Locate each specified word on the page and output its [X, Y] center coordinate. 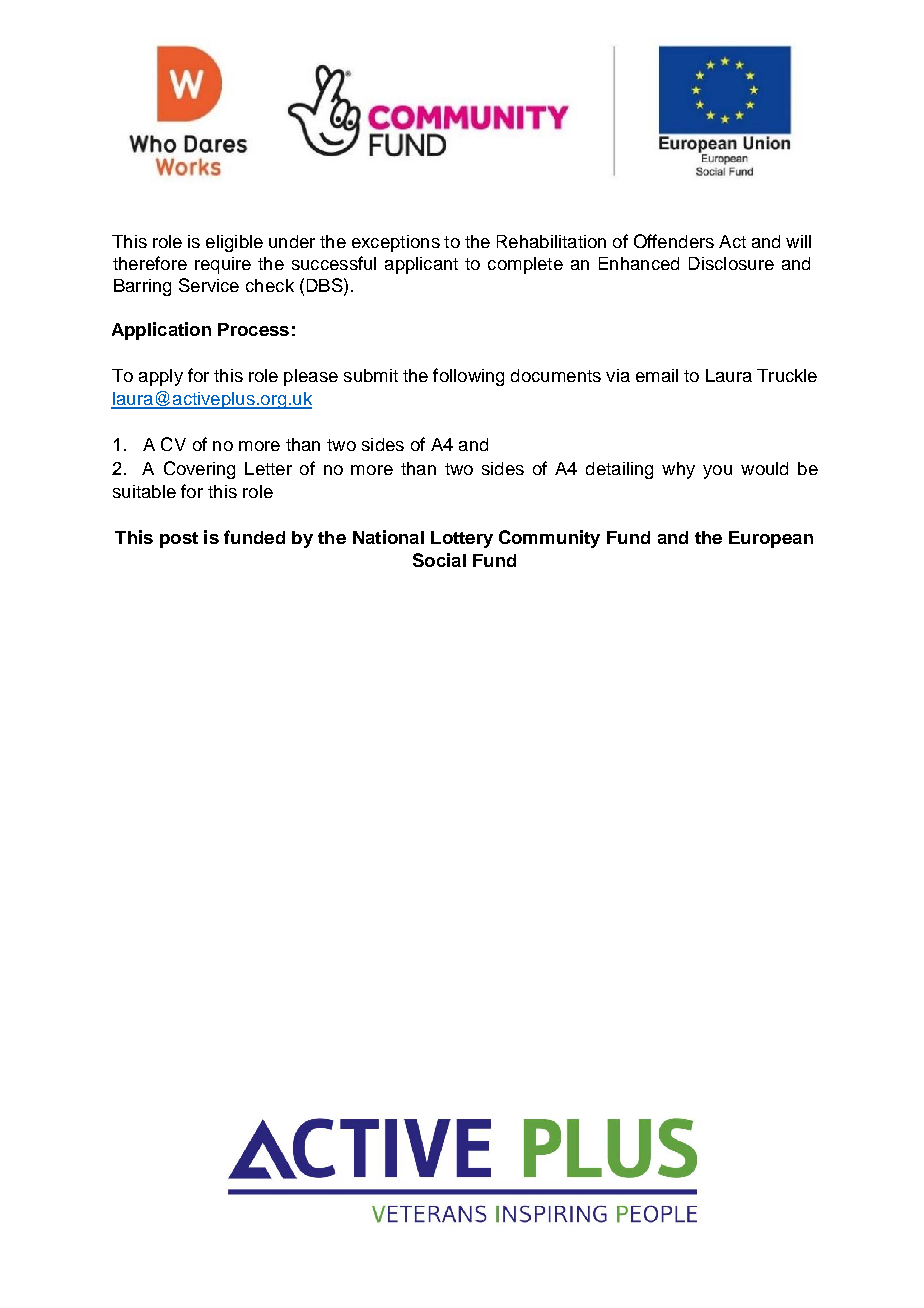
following [468, 377]
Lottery [462, 539]
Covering [199, 470]
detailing [619, 470]
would [764, 468]
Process [253, 329]
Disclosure [731, 263]
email [657, 375]
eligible [234, 243]
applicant [421, 265]
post [179, 540]
